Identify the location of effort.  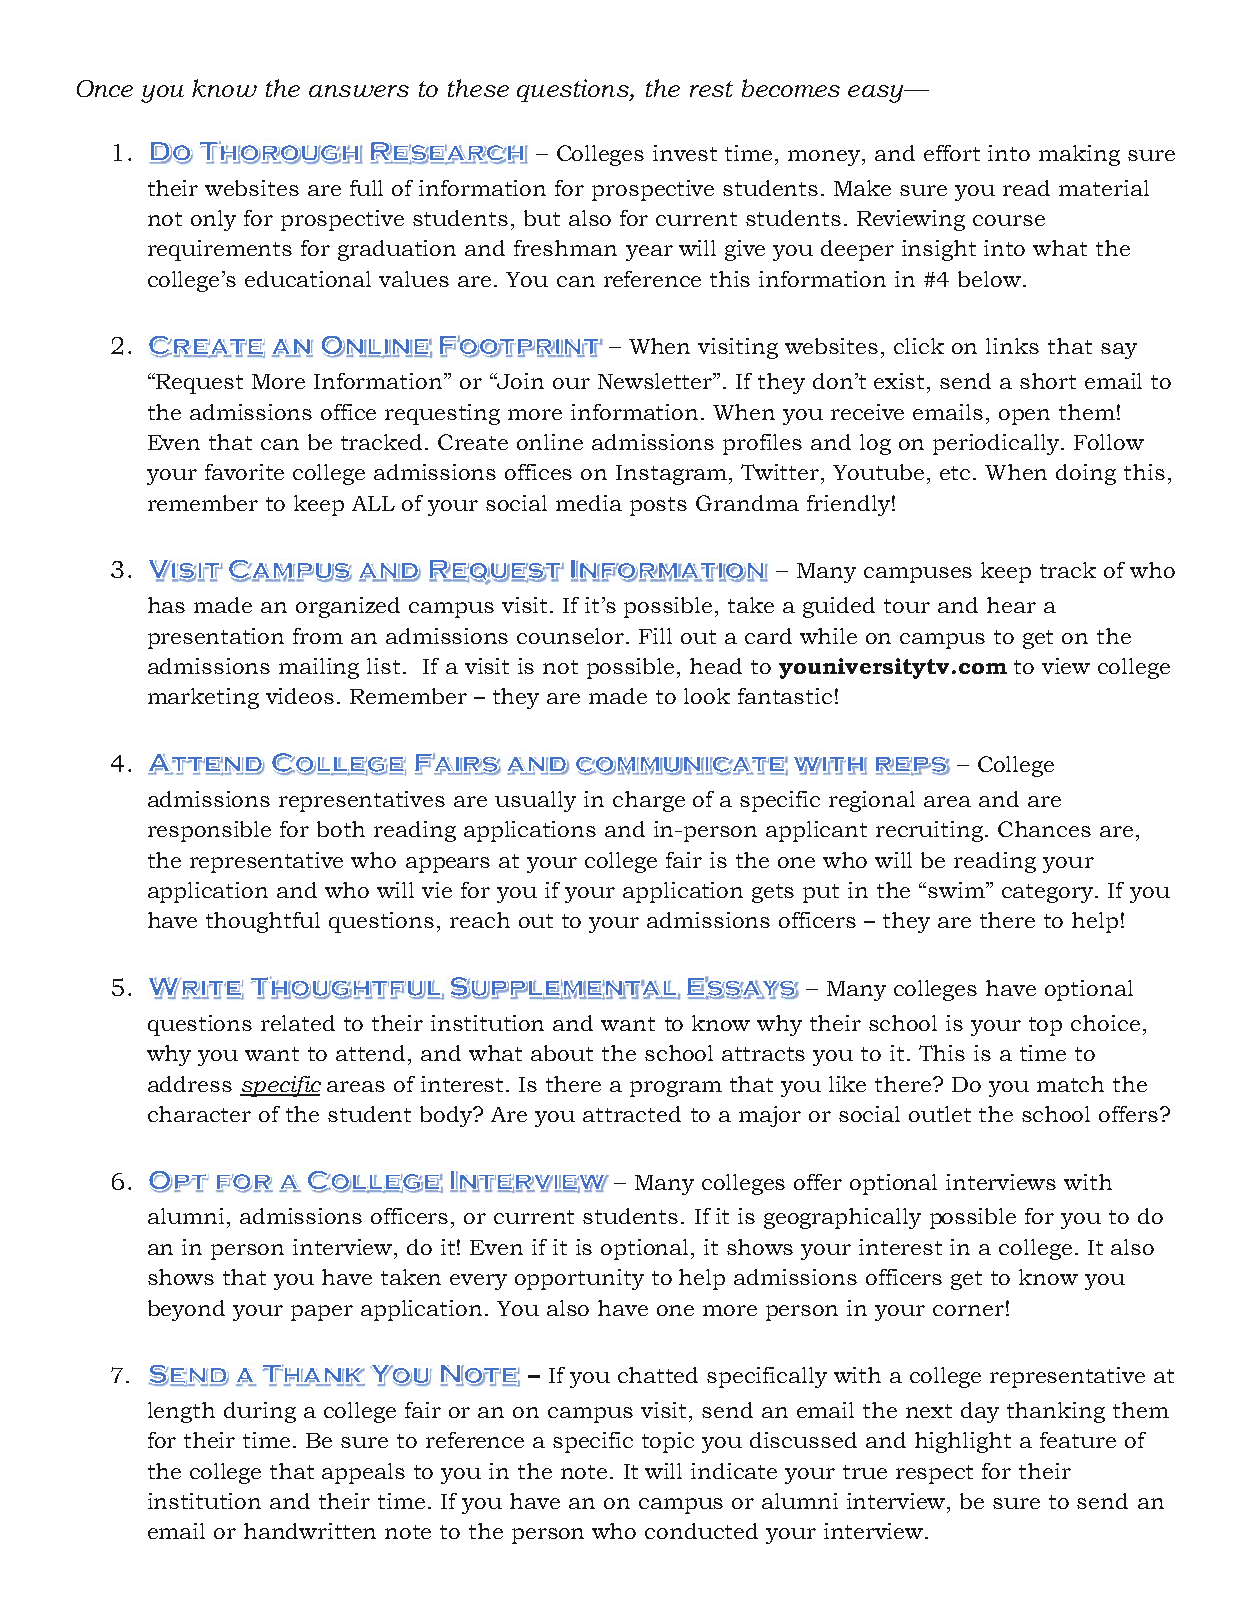
(952, 153).
